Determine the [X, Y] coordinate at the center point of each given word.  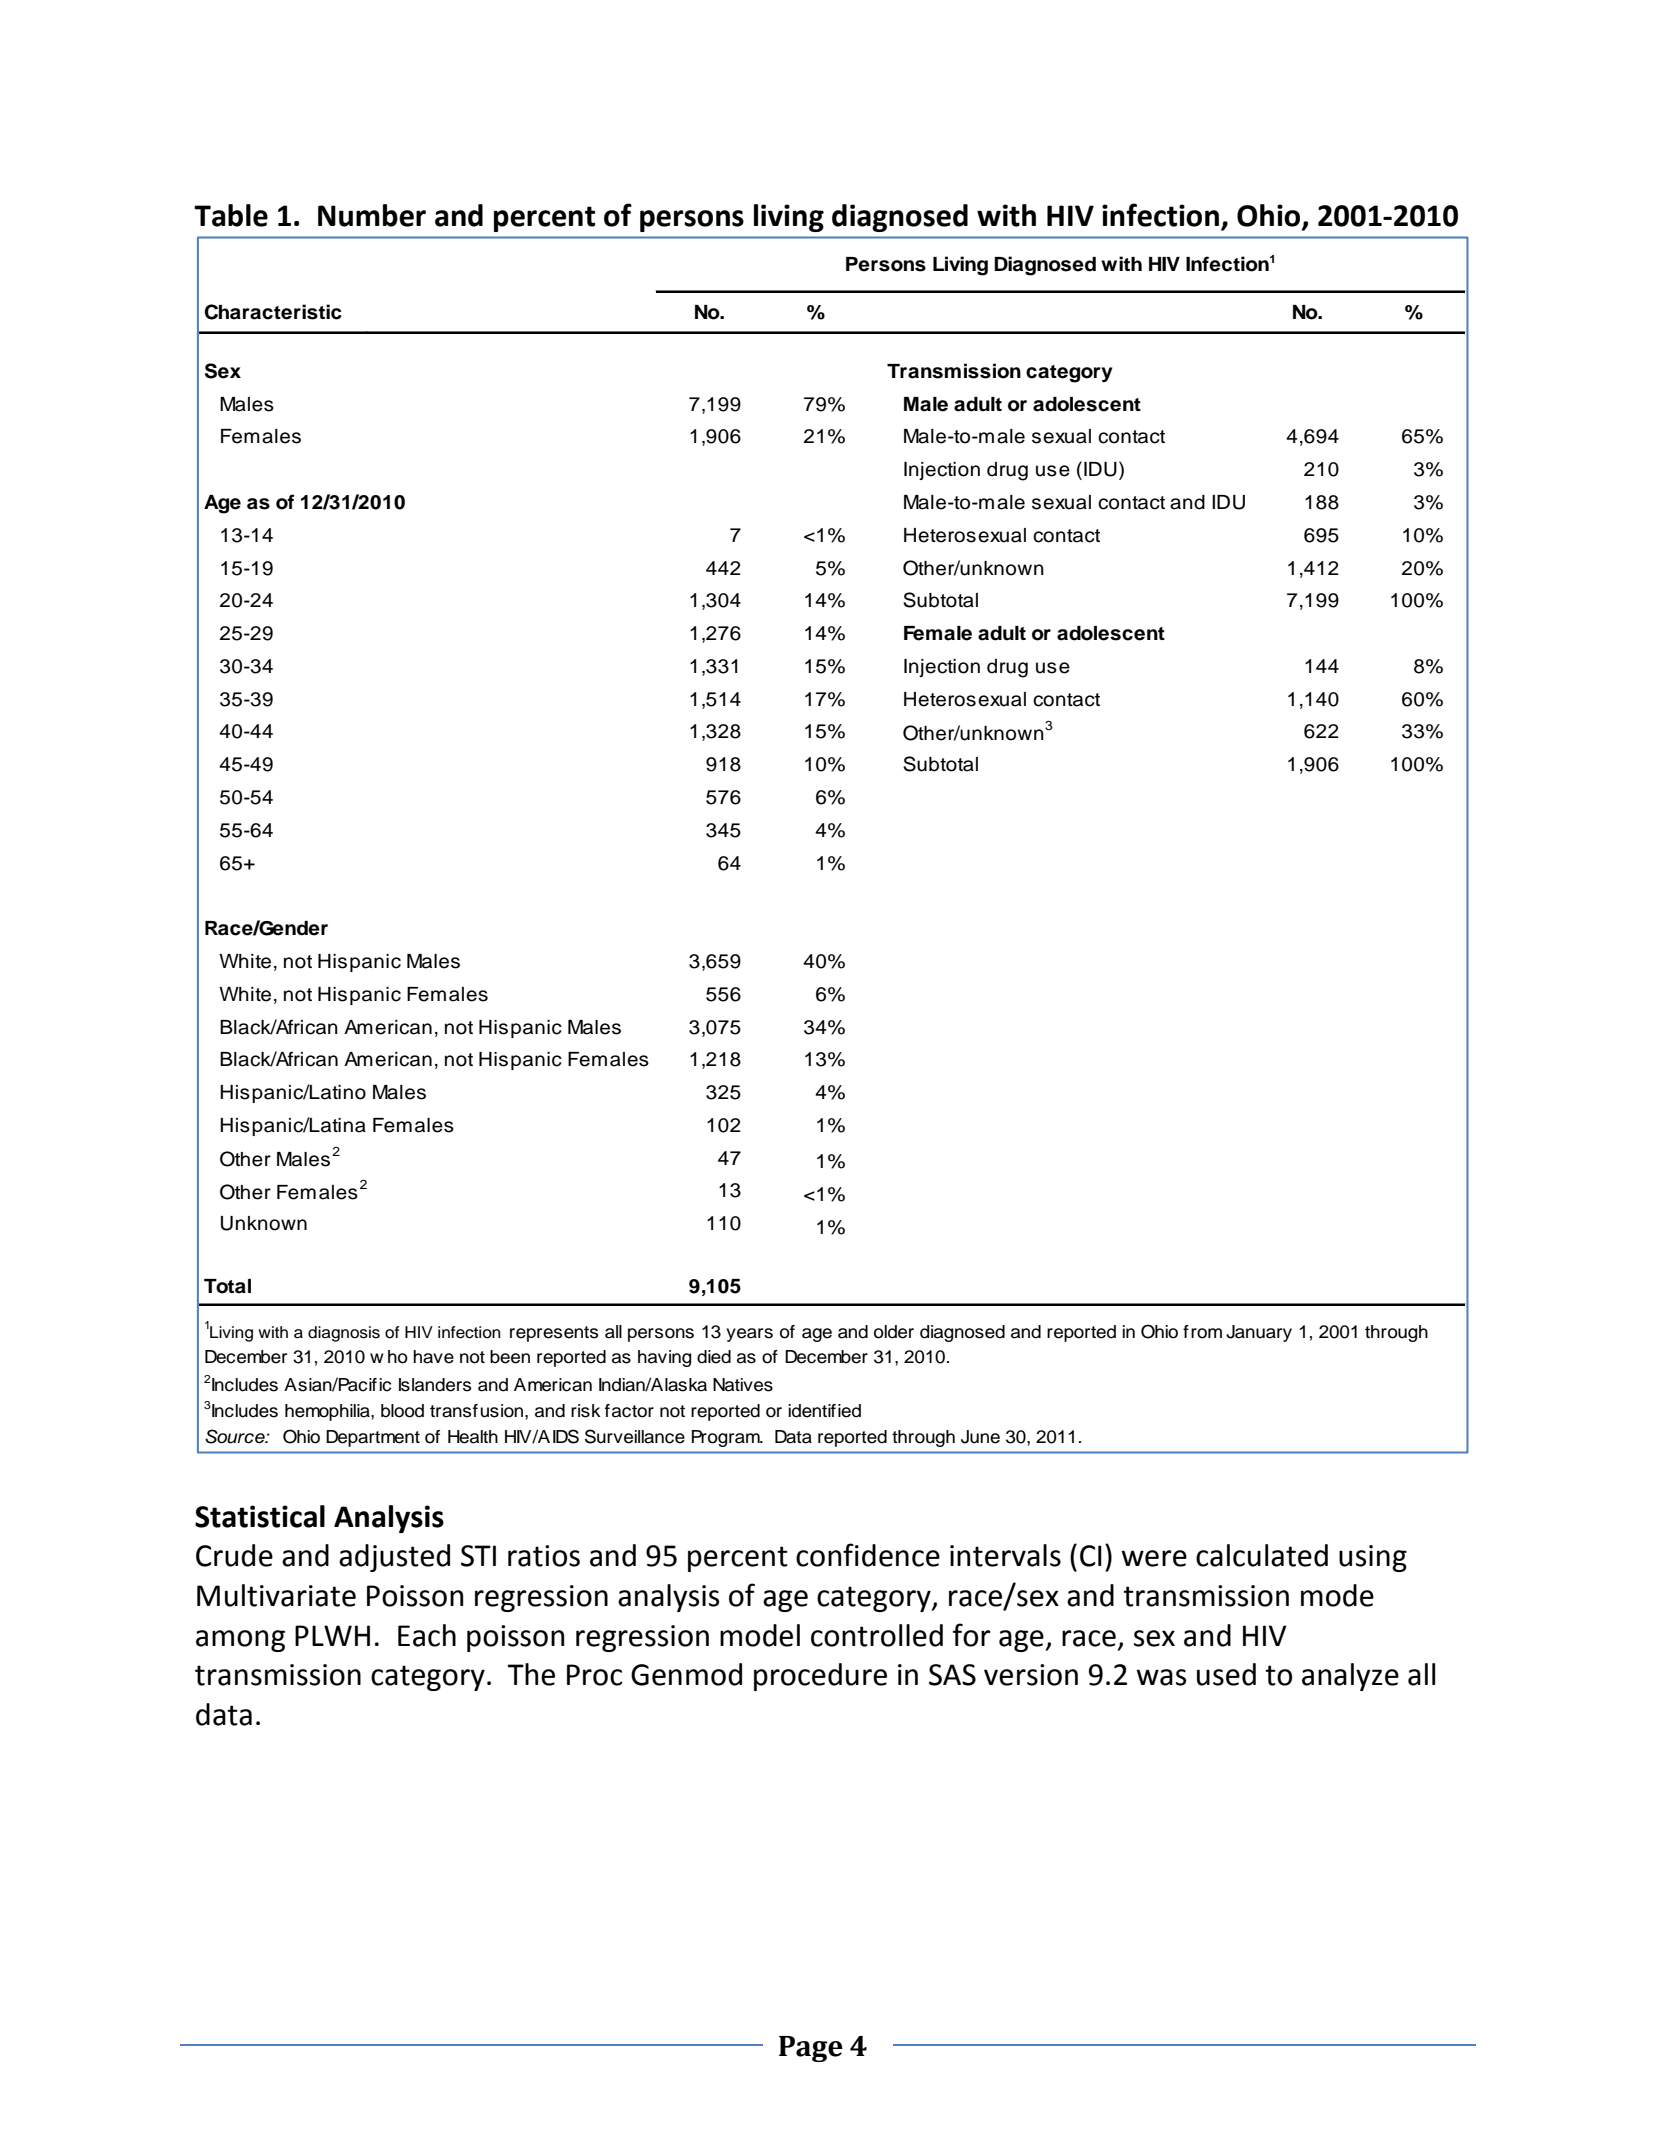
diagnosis [344, 1334]
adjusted [394, 1558]
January [1259, 1333]
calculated [1262, 1555]
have [433, 1357]
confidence [868, 1555]
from [1202, 1332]
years [749, 1335]
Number [372, 215]
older [894, 1332]
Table [231, 215]
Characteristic [273, 312]
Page [811, 2049]
